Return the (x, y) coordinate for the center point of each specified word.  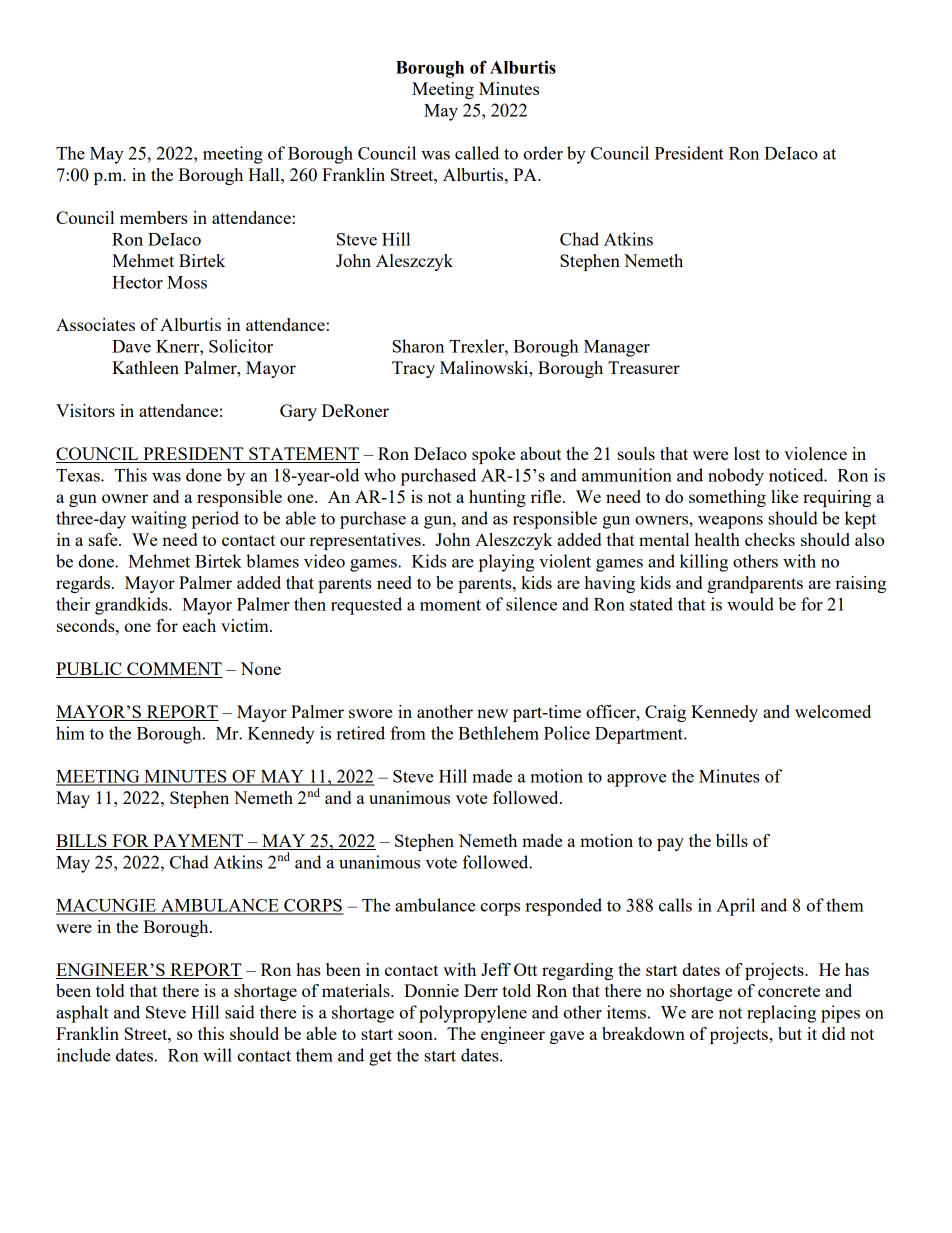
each (199, 625)
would (750, 604)
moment (450, 605)
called (477, 153)
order (543, 153)
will (217, 1055)
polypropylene (473, 1014)
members (154, 217)
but (790, 1033)
